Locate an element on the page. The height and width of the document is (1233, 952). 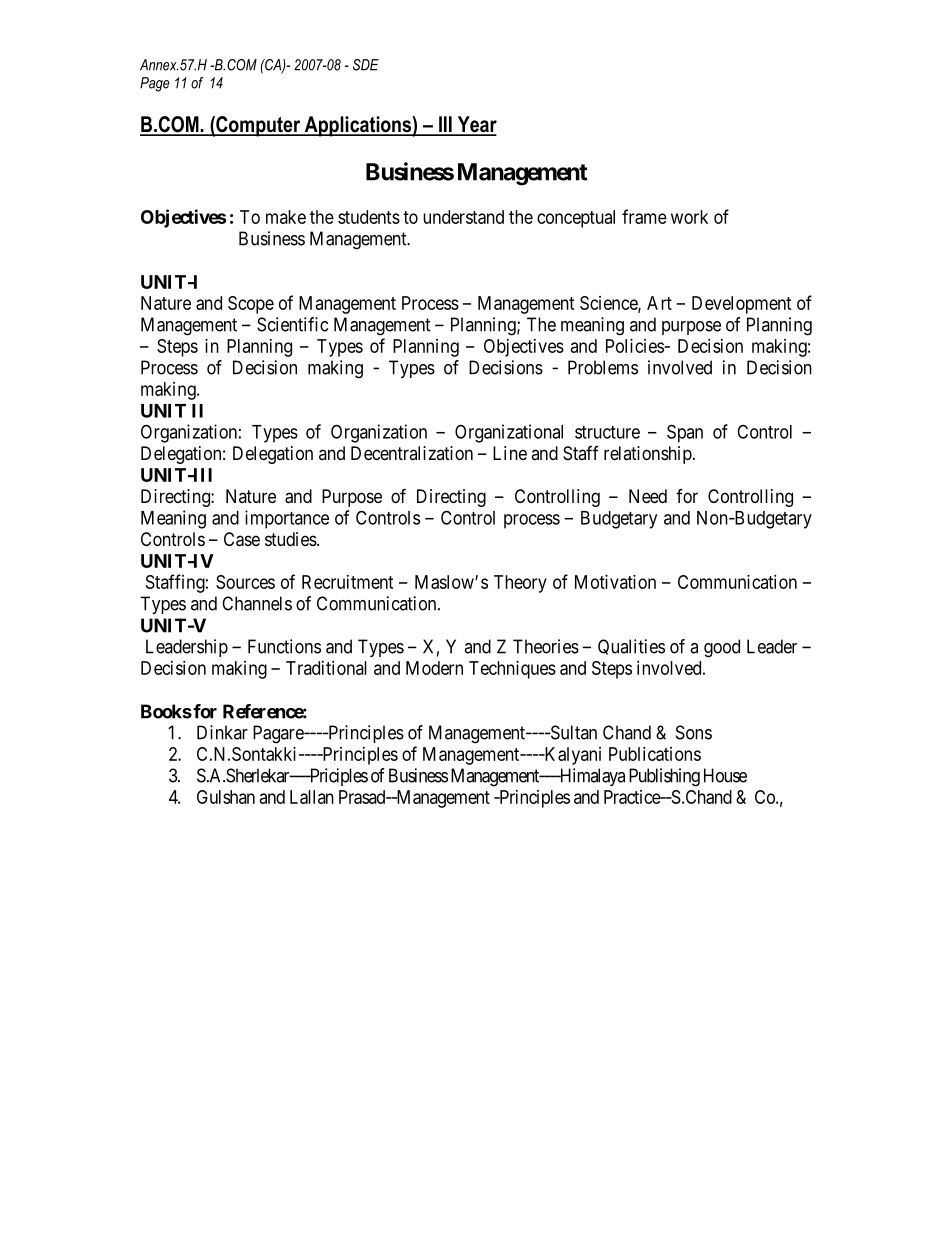
Art is located at coordinates (659, 303).
